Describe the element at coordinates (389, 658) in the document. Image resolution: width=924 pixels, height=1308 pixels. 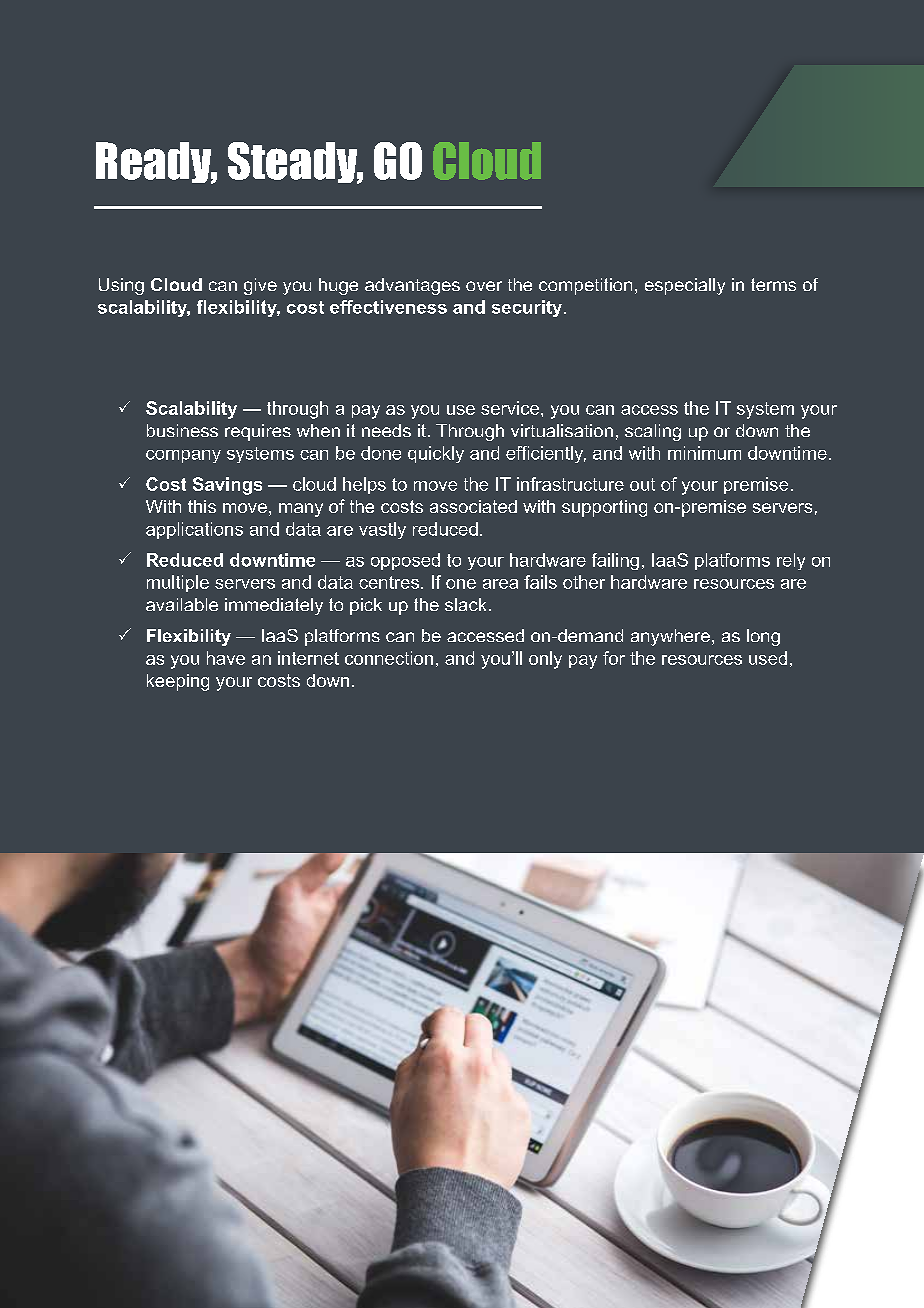
I see `connection` at that location.
